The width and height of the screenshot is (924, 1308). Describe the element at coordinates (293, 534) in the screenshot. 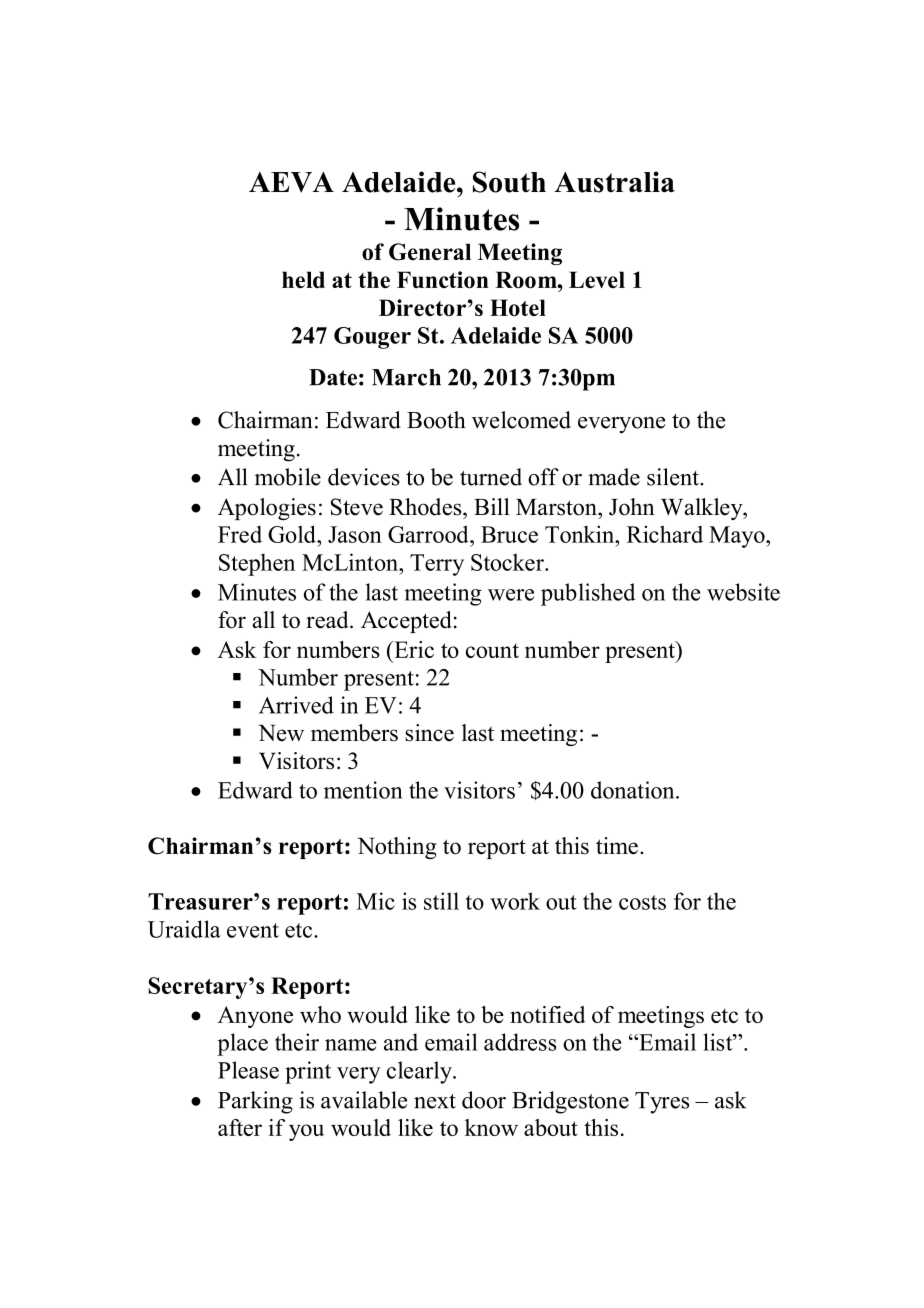

I see `Gold` at that location.
